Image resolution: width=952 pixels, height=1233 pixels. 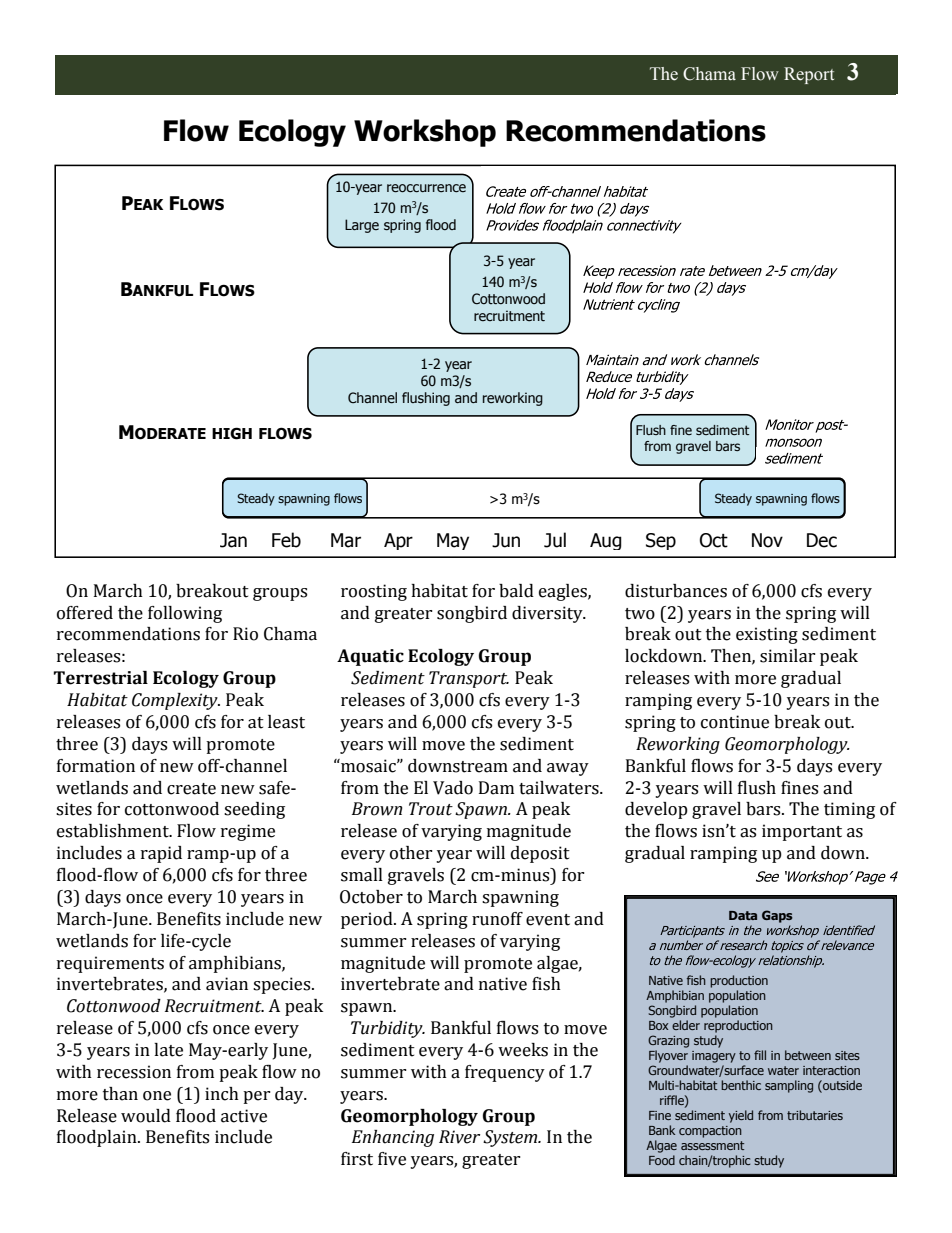 I want to click on River, so click(x=459, y=1137).
